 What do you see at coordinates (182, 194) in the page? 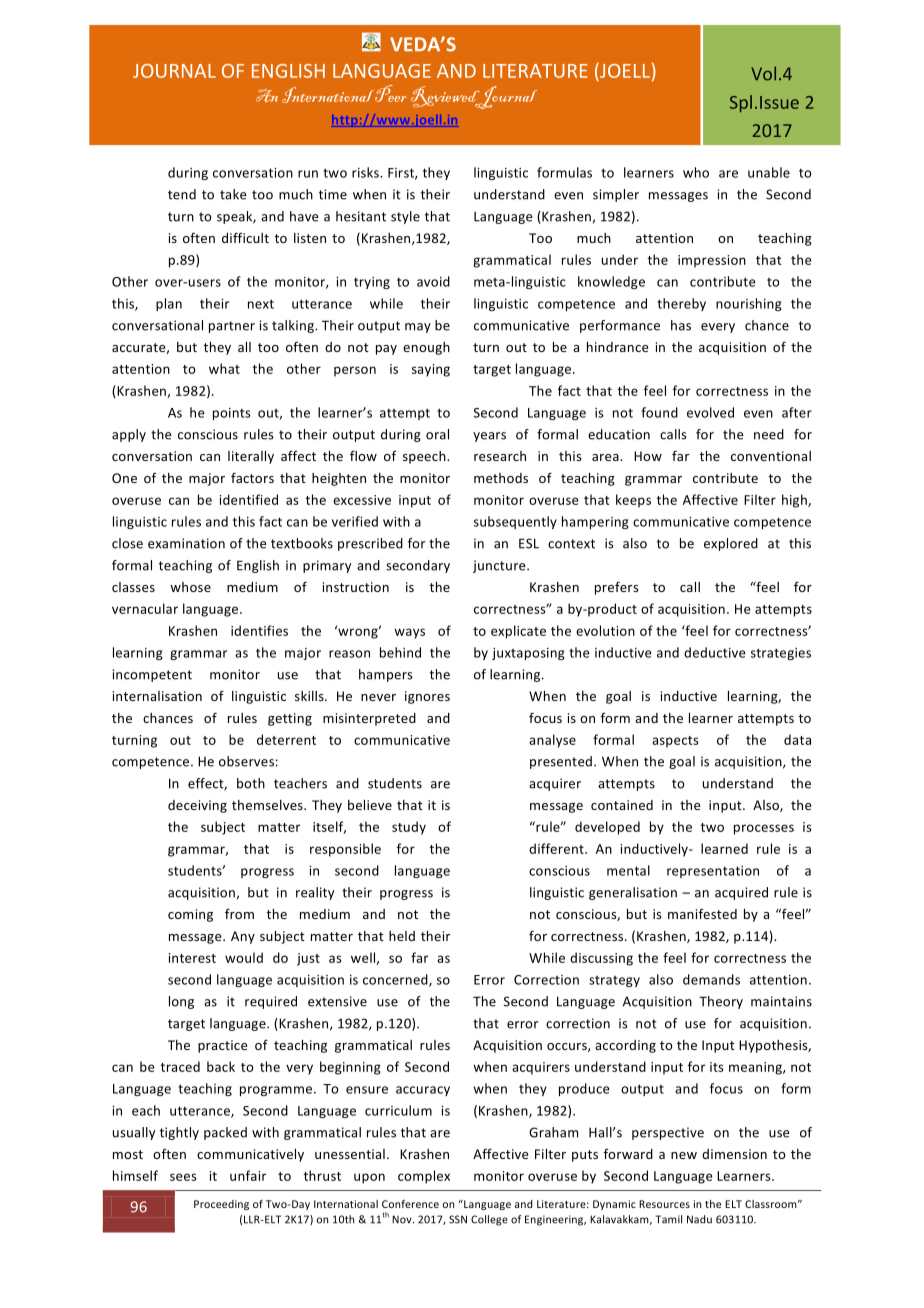
I see `tend` at bounding box center [182, 194].
